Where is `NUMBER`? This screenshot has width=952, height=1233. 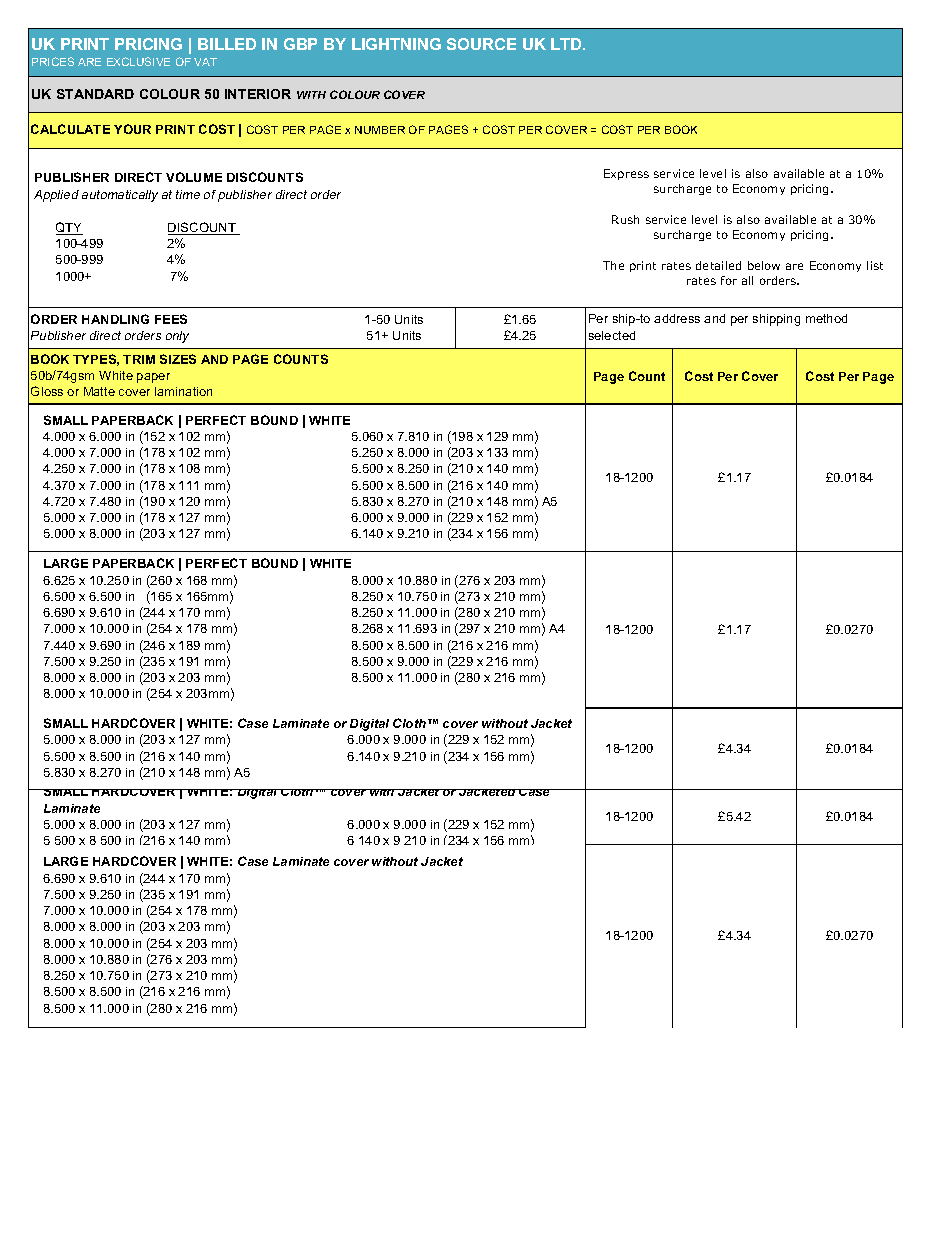 NUMBER is located at coordinates (380, 130).
